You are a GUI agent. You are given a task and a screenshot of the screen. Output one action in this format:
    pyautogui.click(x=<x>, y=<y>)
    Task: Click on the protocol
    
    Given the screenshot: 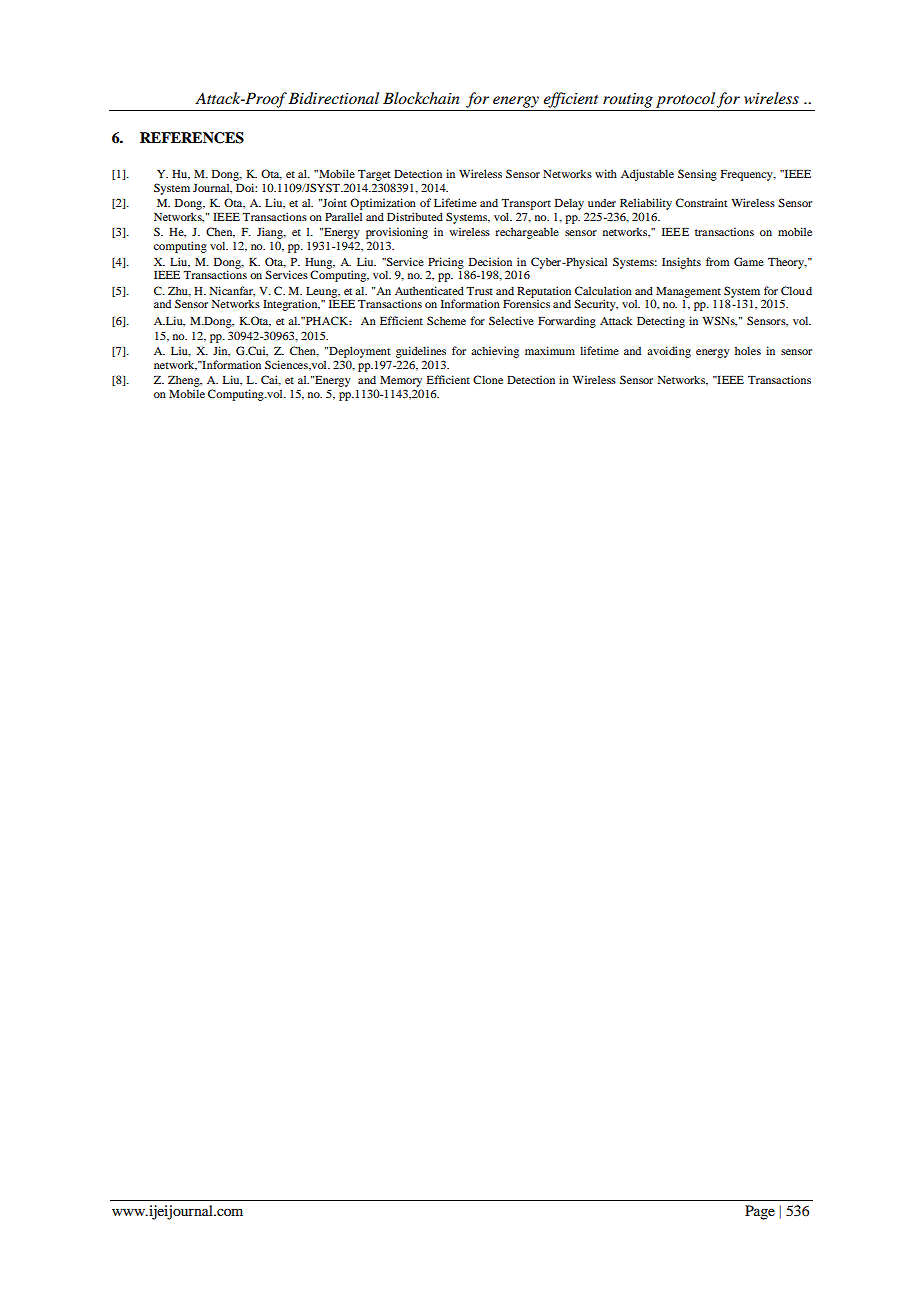 What is the action you would take?
    pyautogui.click(x=686, y=100)
